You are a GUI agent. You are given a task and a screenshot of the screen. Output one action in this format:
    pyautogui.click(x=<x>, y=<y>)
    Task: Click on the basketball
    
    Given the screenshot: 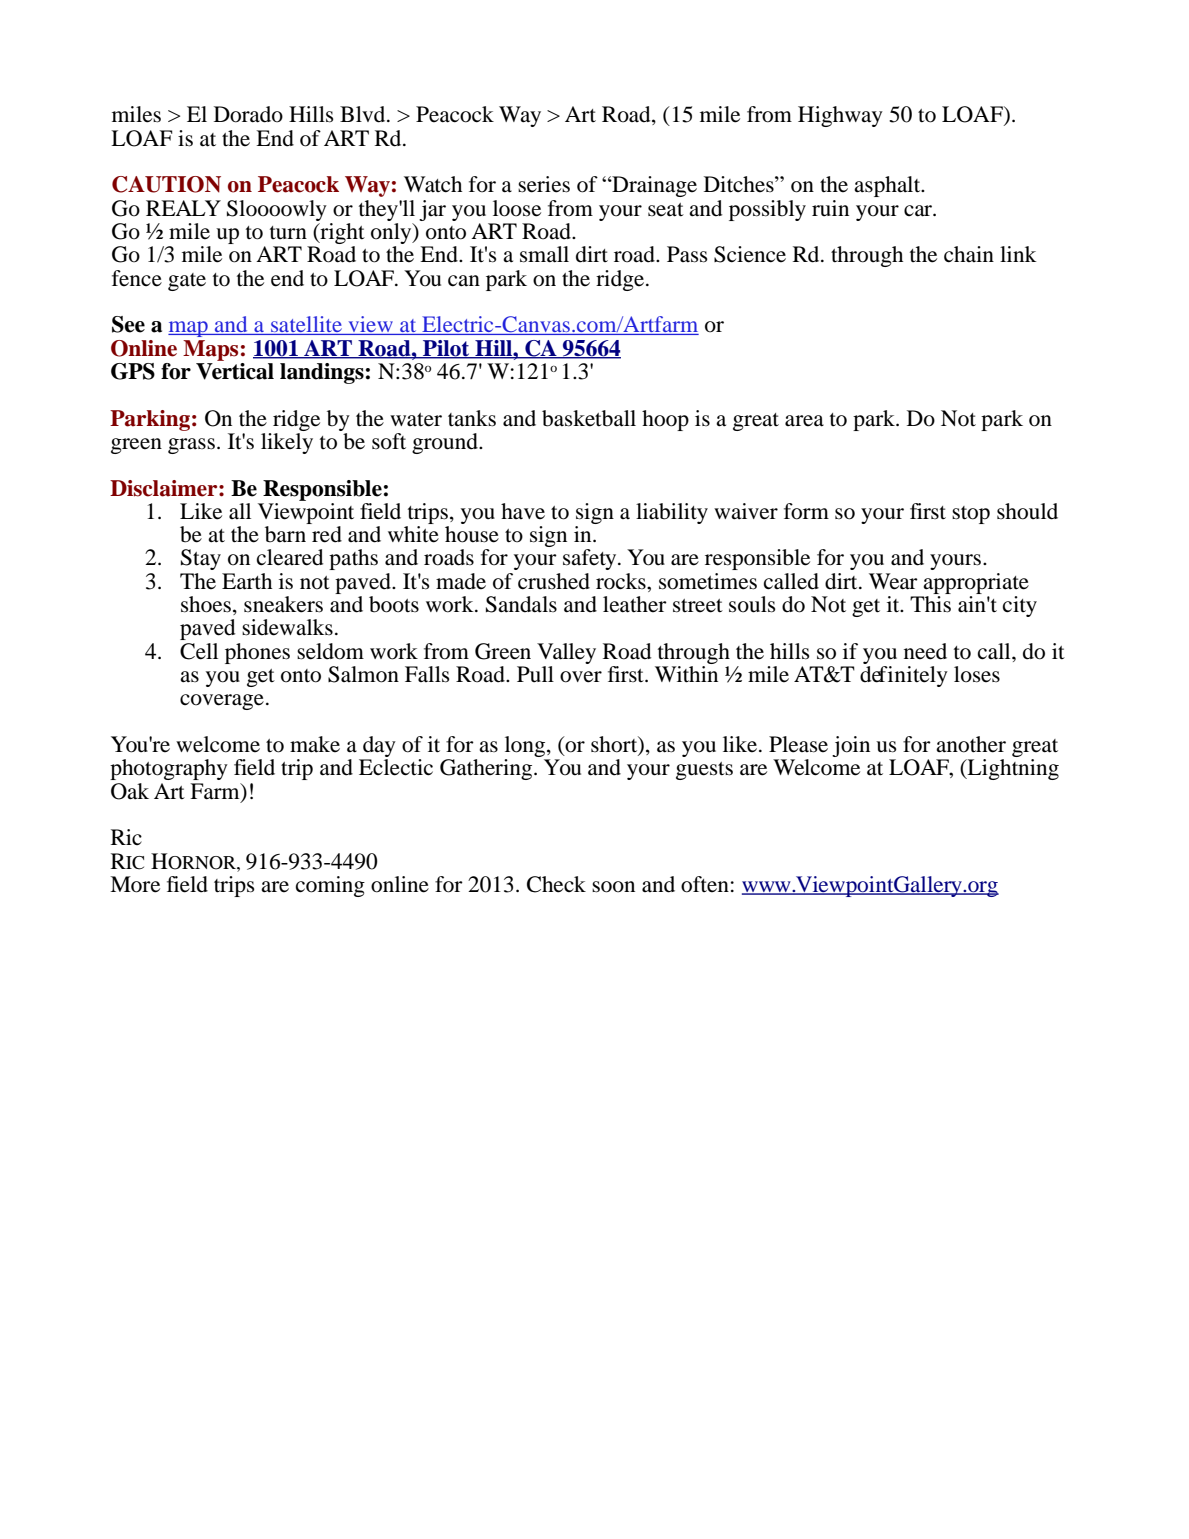 What is the action you would take?
    pyautogui.click(x=589, y=418)
